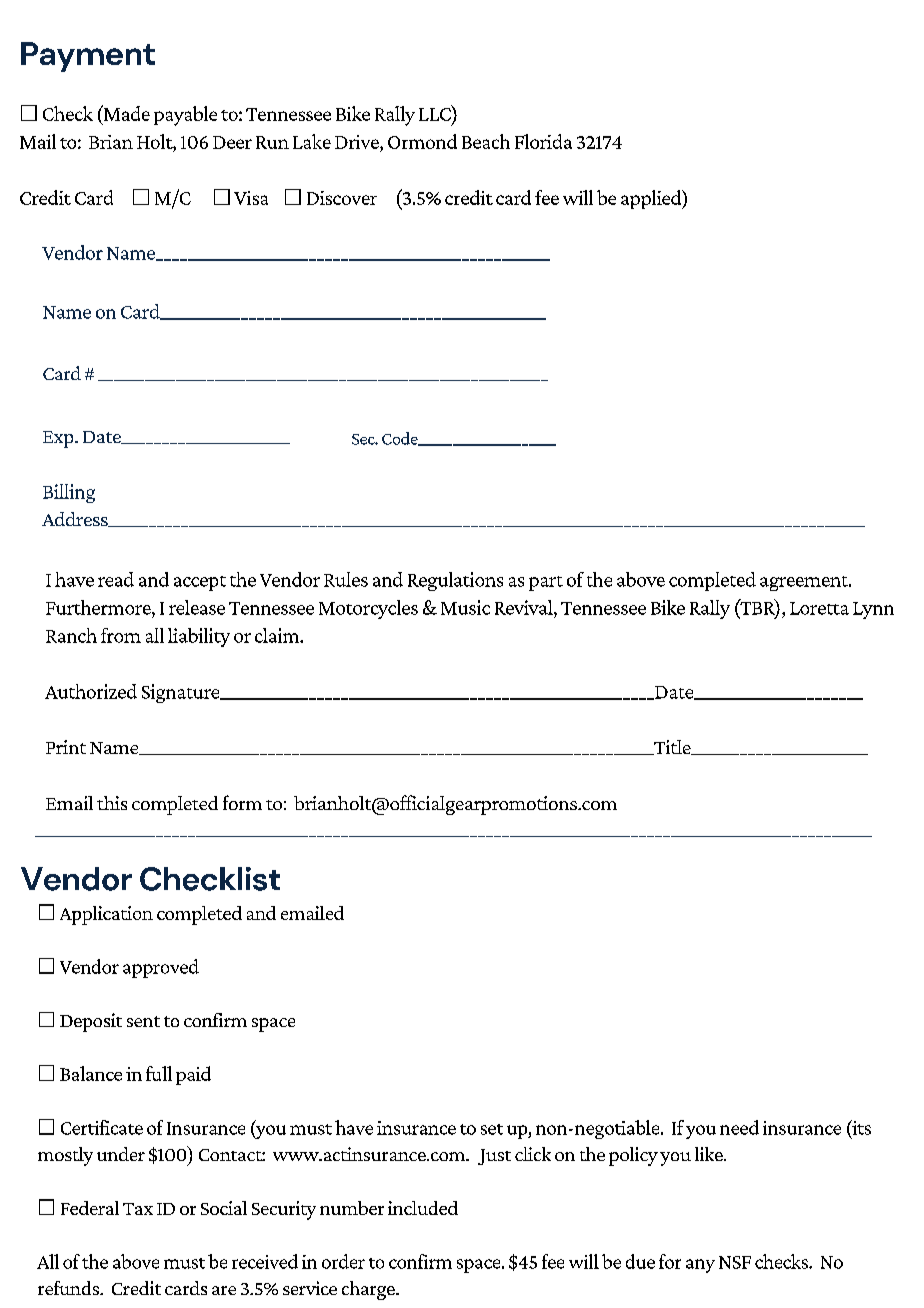 This document has width=924, height=1308. What do you see at coordinates (819, 608) in the document?
I see `Loretta` at bounding box center [819, 608].
